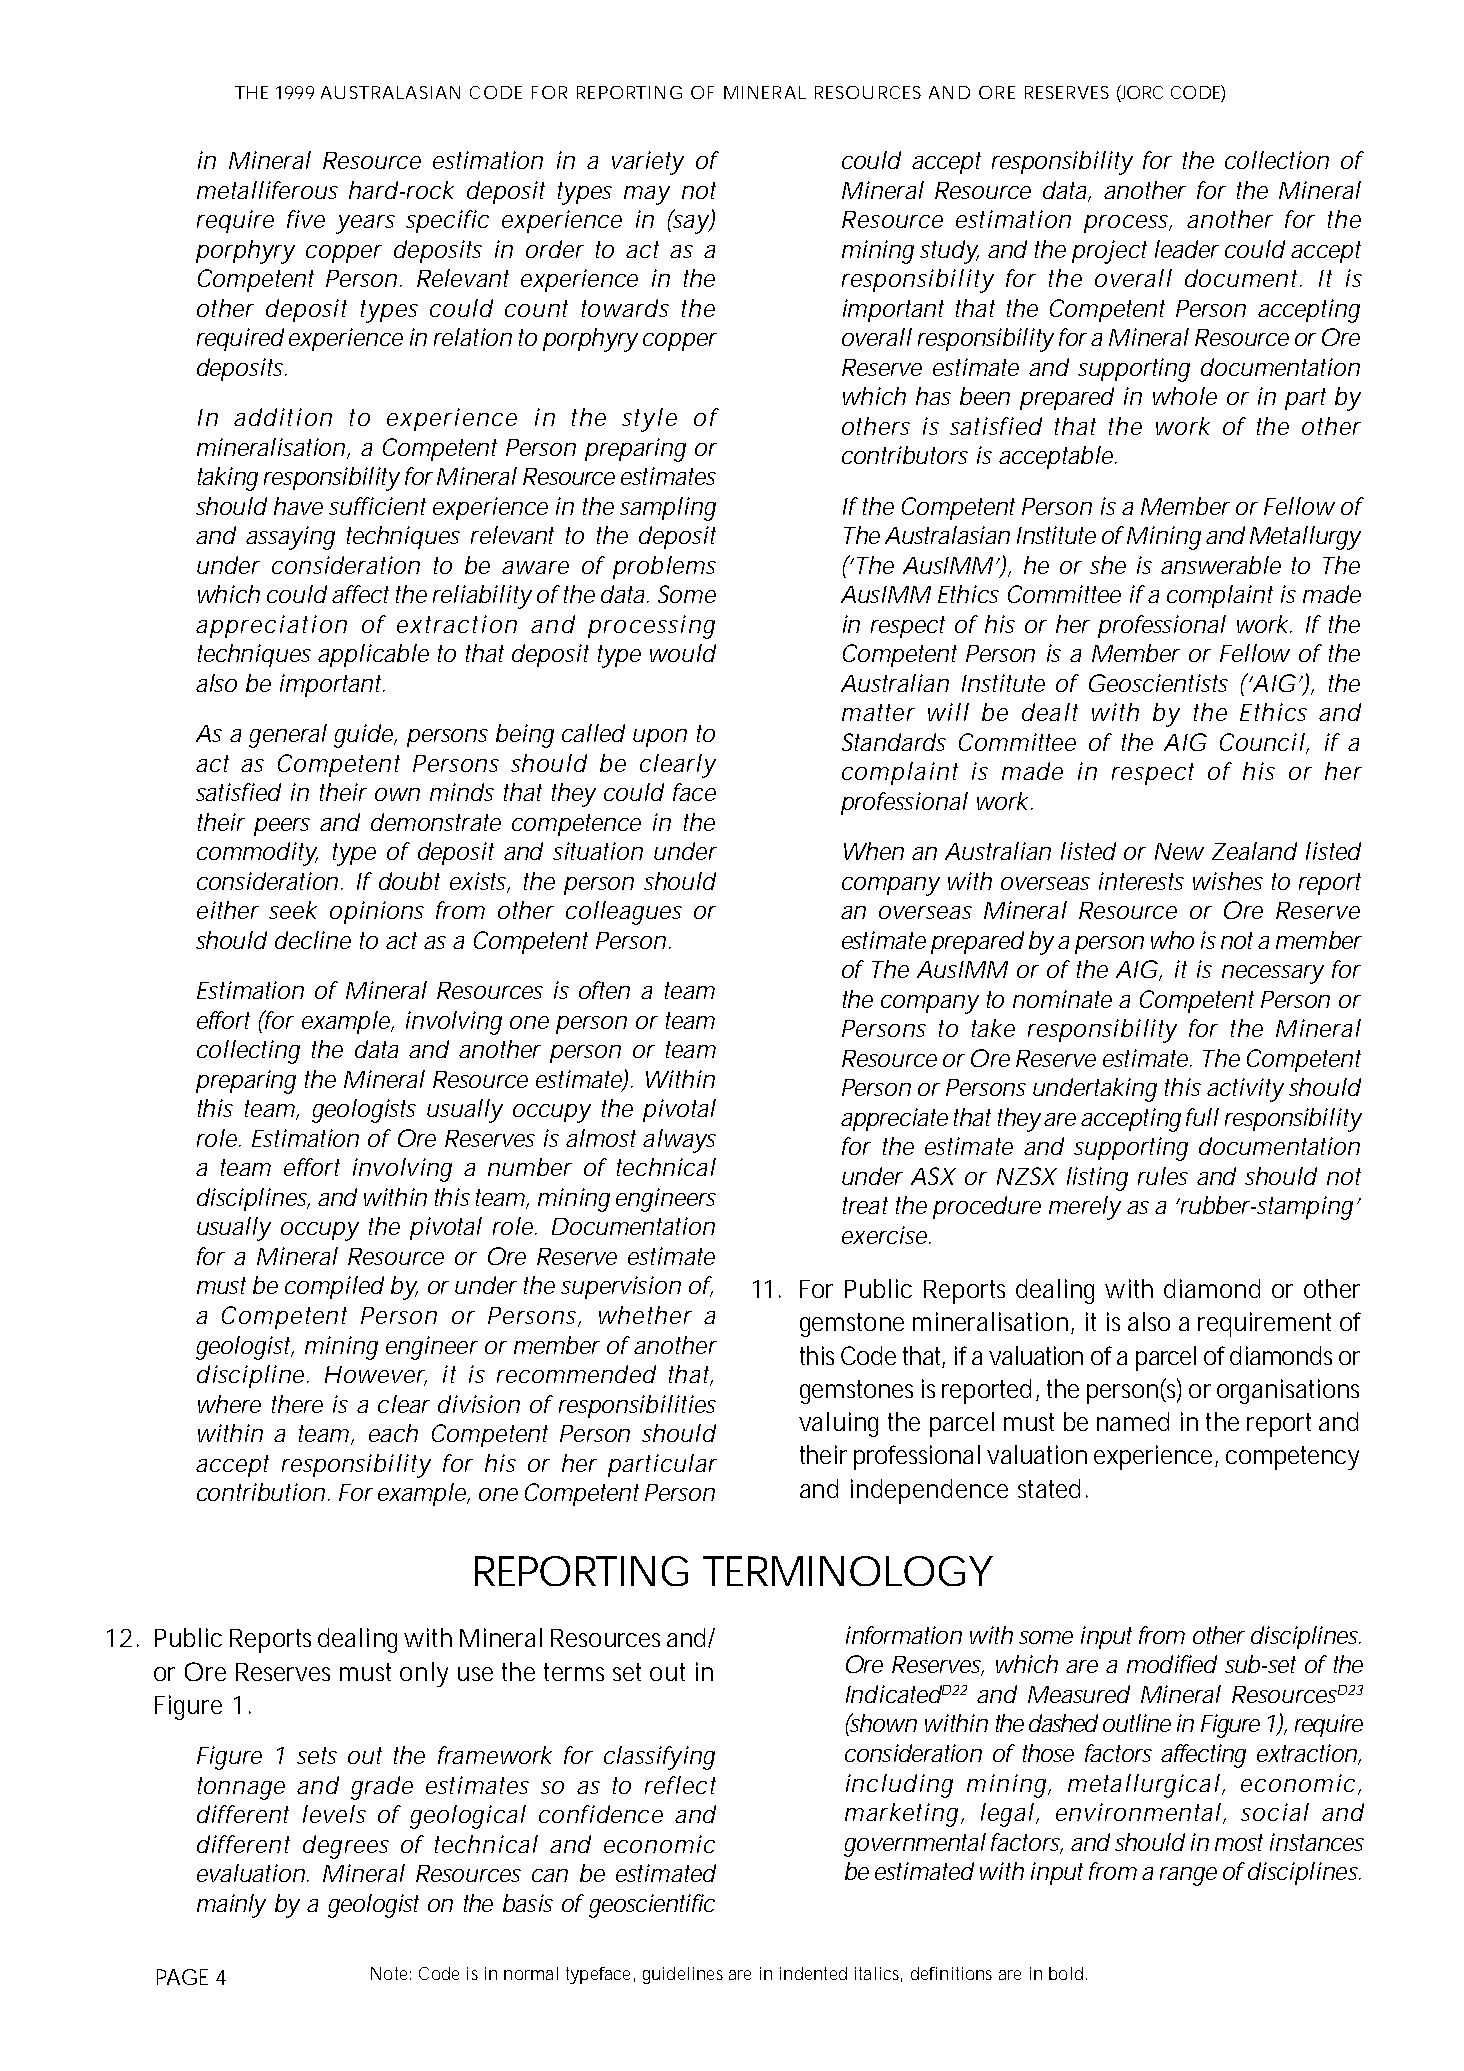  What do you see at coordinates (848, 1571) in the screenshot?
I see `TERMINOLOGY` at bounding box center [848, 1571].
